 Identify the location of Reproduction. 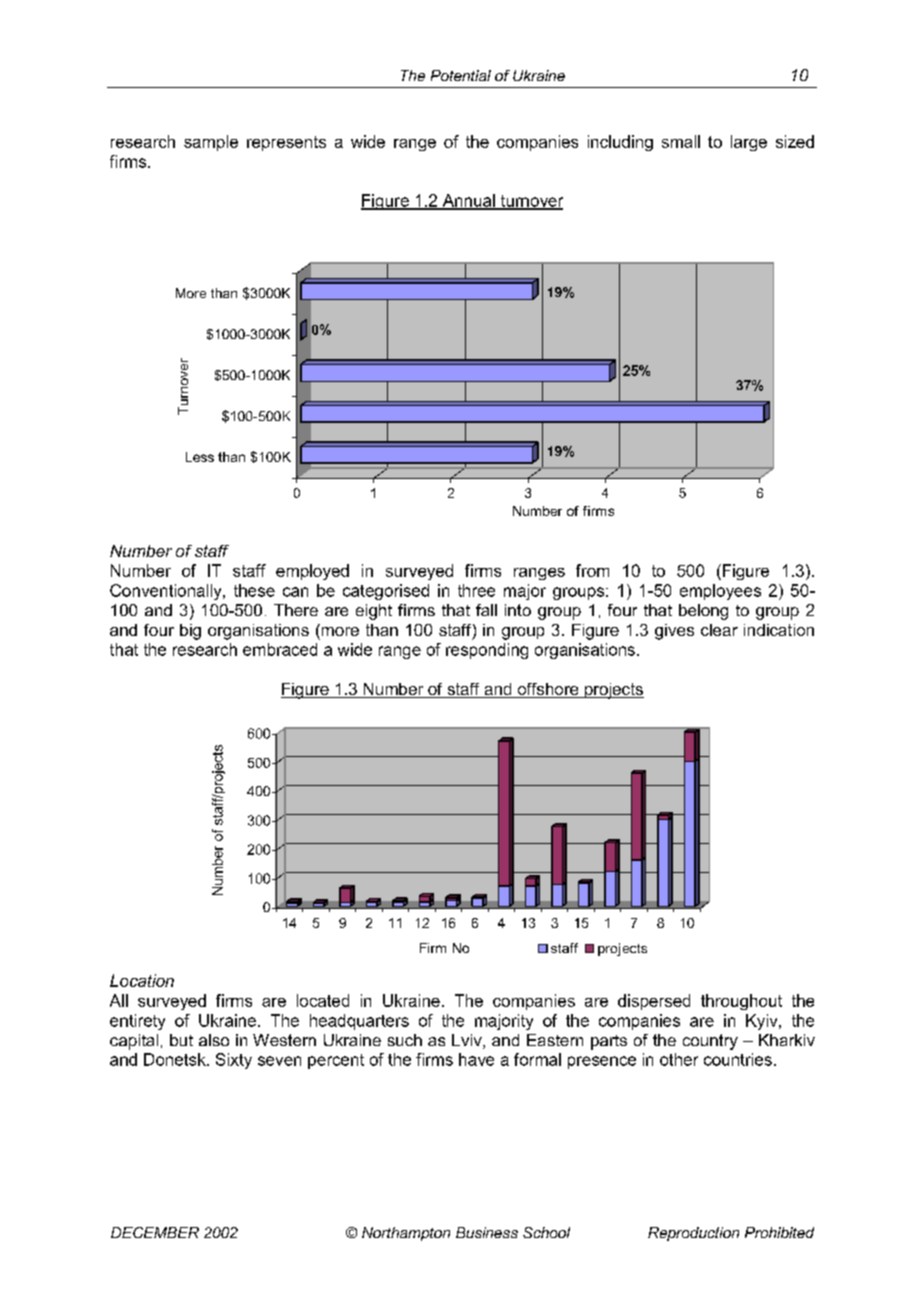
(693, 1234).
